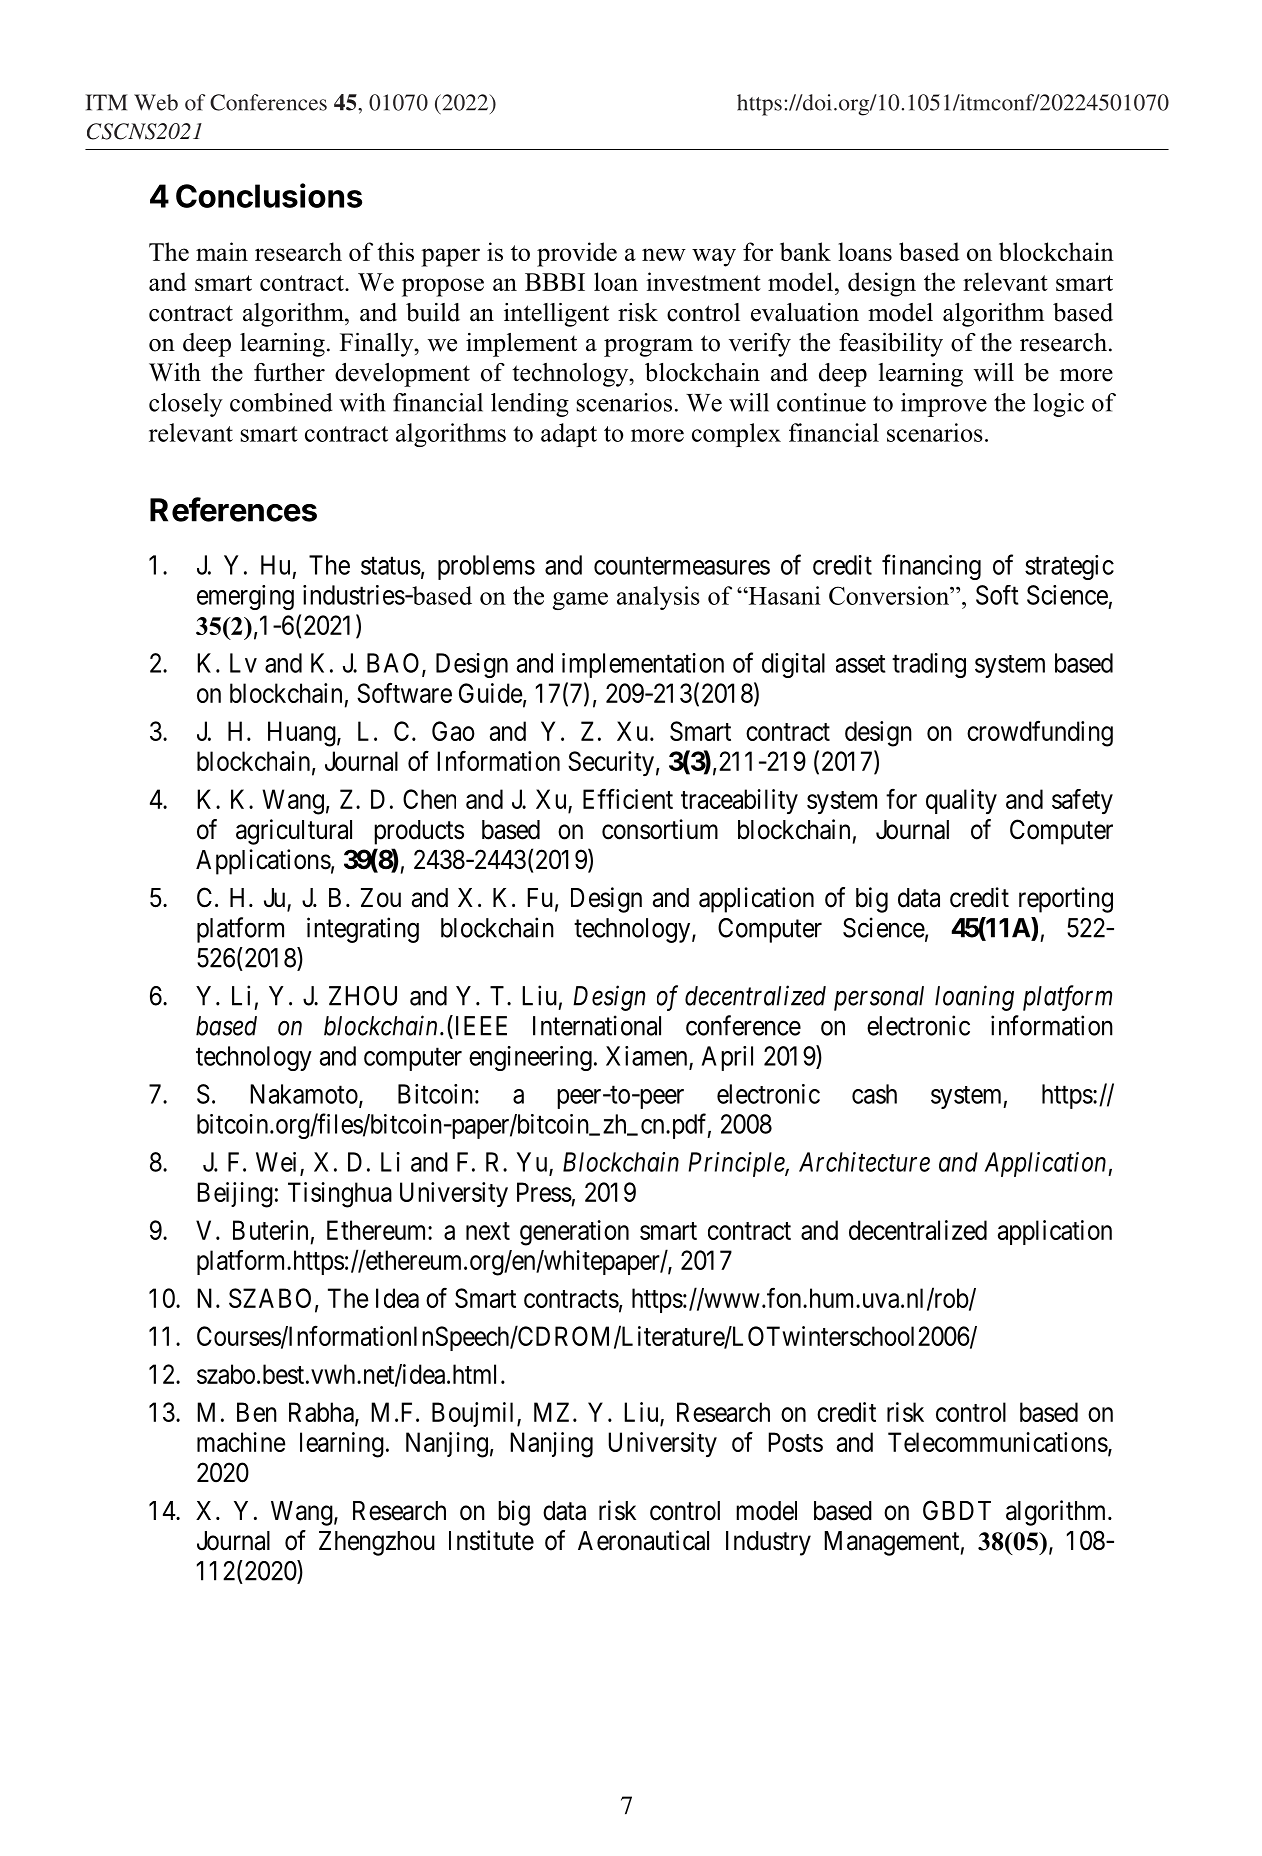 The height and width of the screenshot is (1856, 1262). Describe the element at coordinates (577, 254) in the screenshot. I see `provide` at that location.
